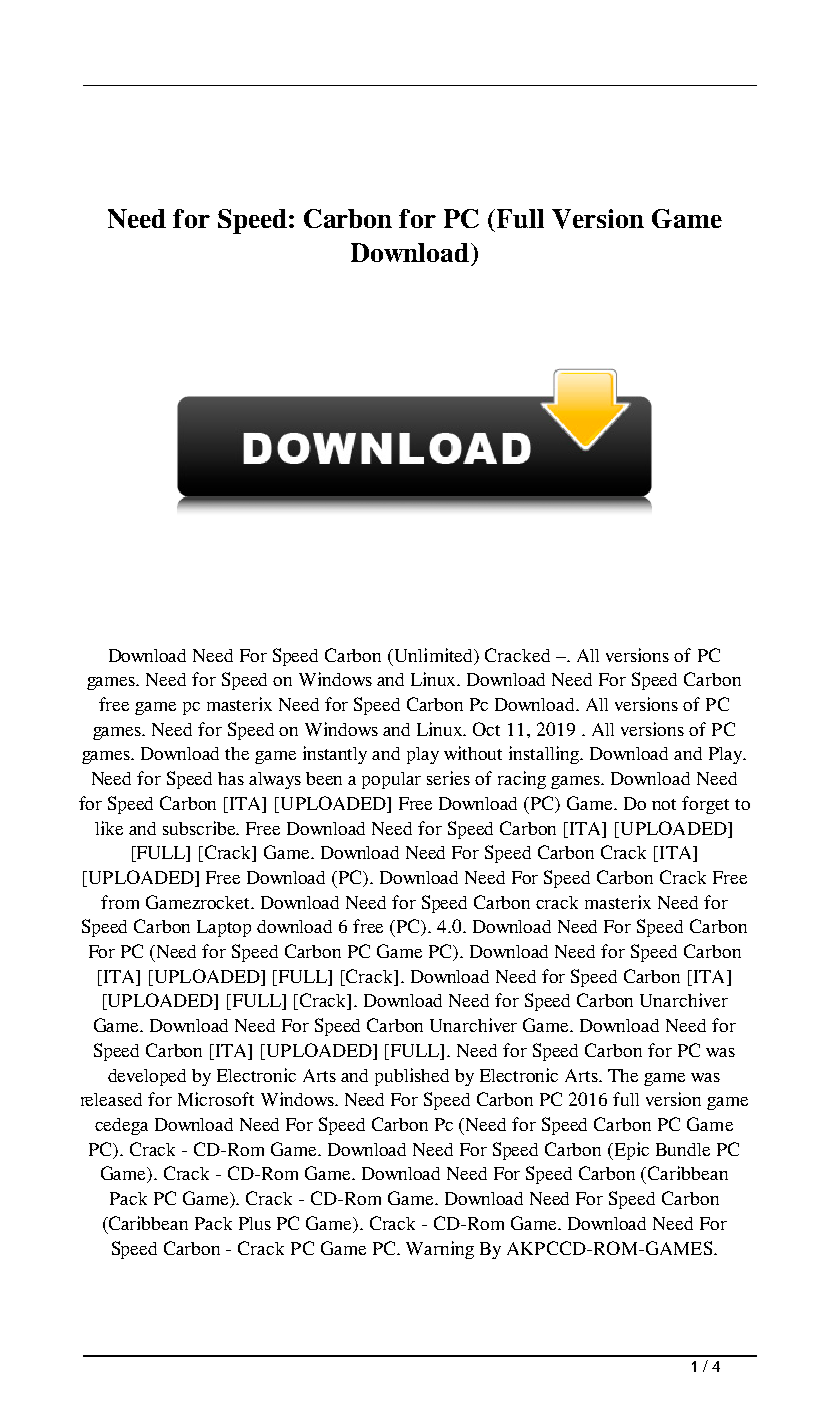 The image size is (840, 1412). I want to click on Unlimited, so click(434, 656).
